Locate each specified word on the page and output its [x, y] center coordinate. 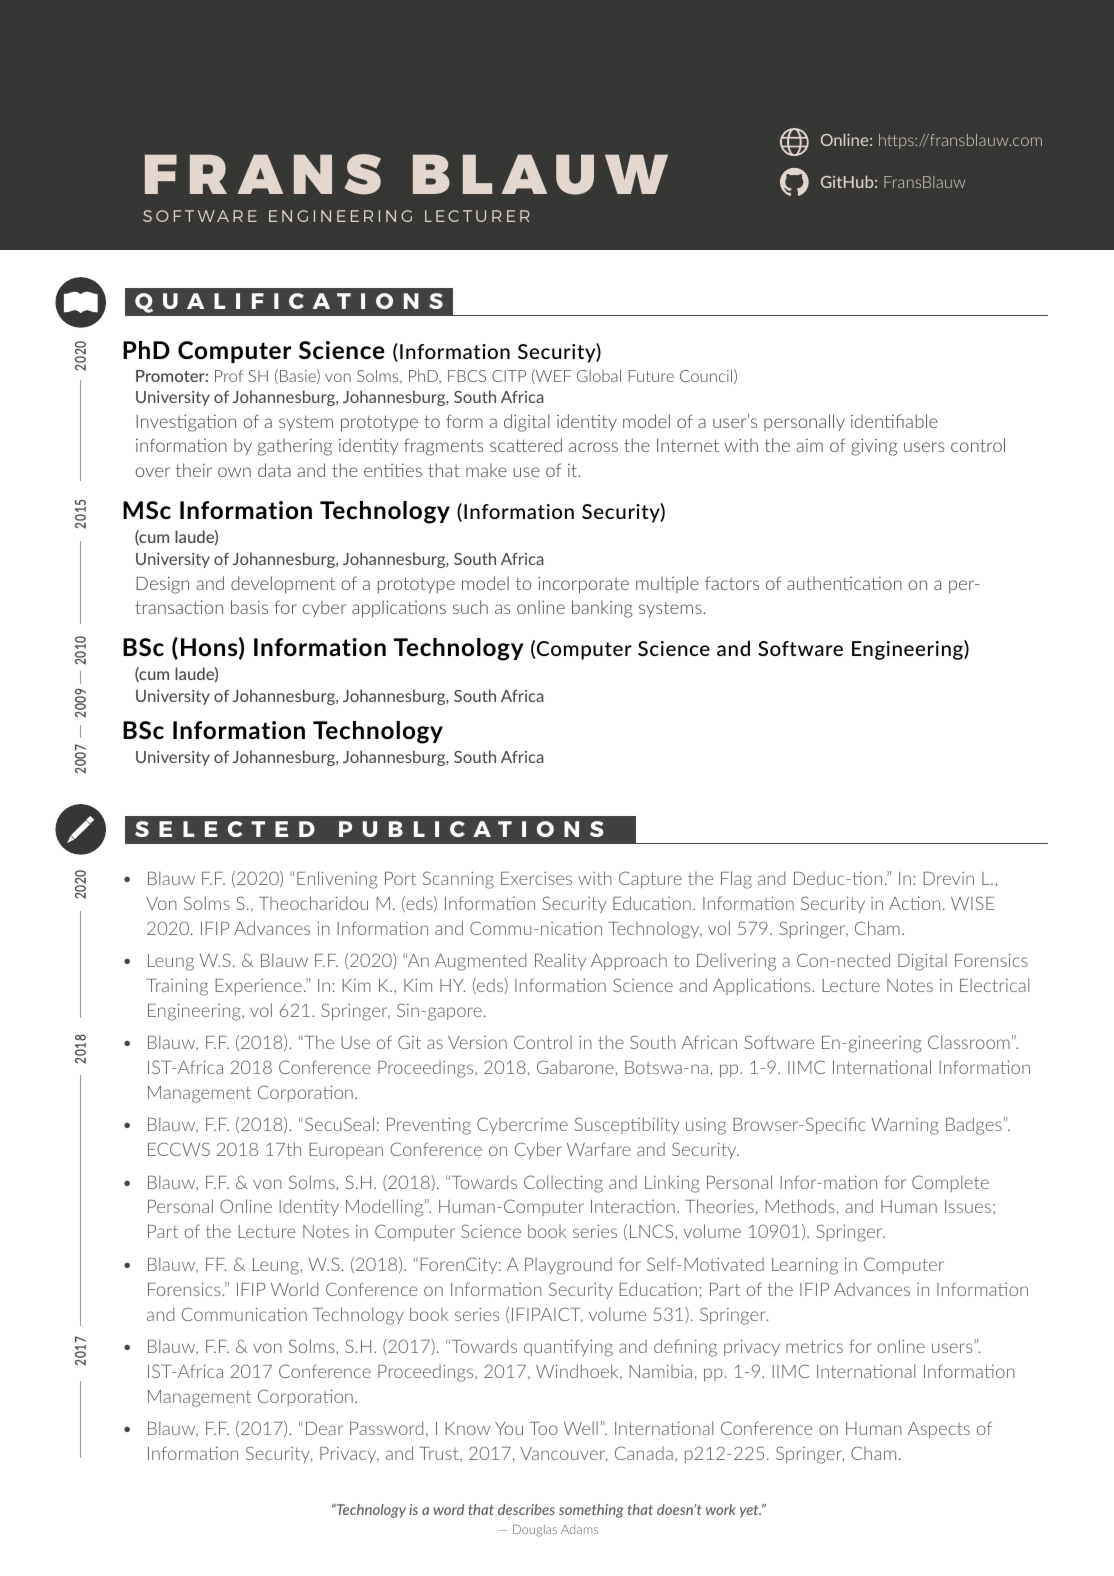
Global [599, 376]
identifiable [894, 421]
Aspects [939, 1430]
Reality [560, 961]
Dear [324, 1428]
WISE [973, 903]
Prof [229, 376]
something [591, 1511]
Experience [258, 987]
